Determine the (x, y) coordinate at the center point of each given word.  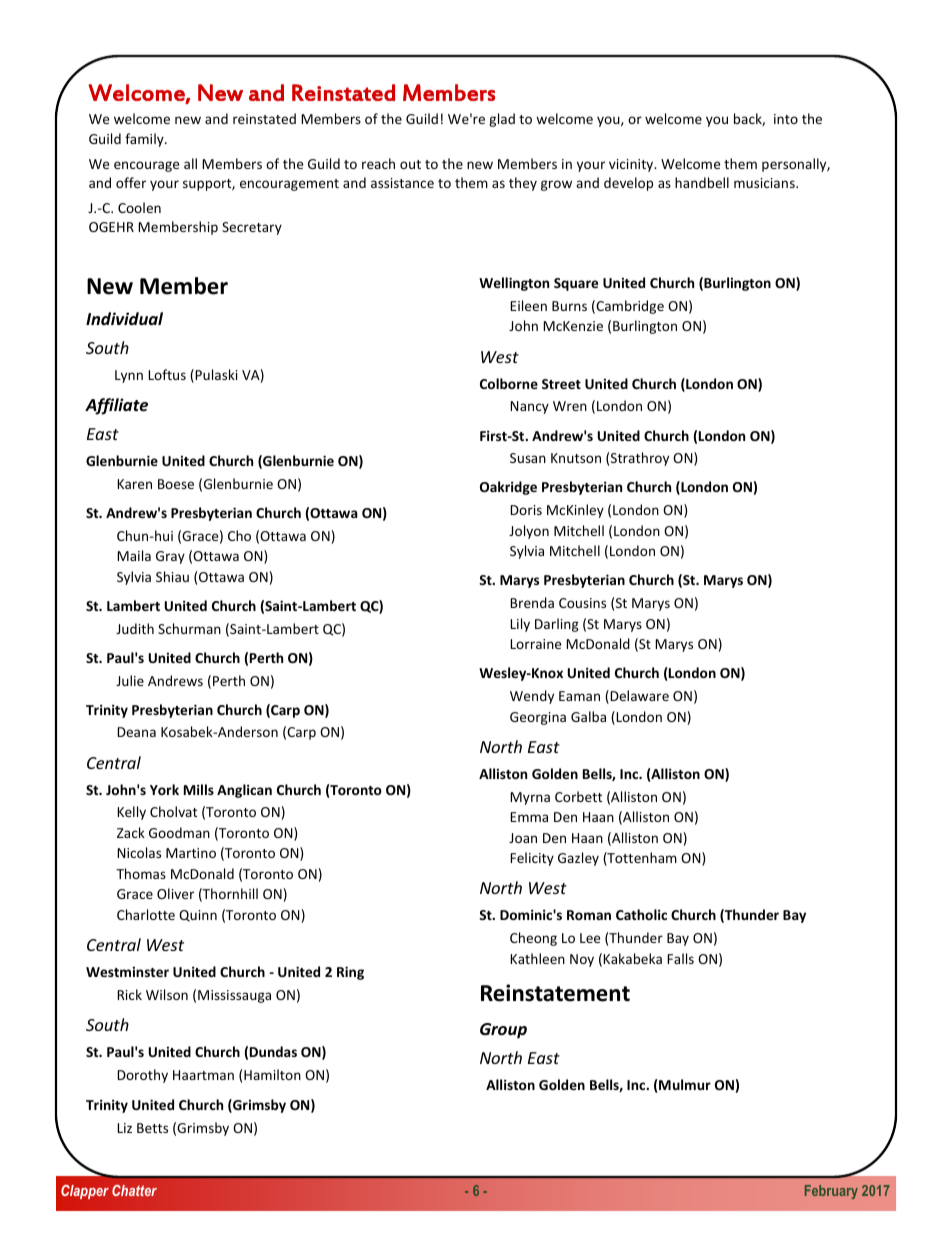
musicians (765, 183)
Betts (152, 1128)
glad (502, 120)
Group (503, 1031)
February (831, 1192)
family (145, 140)
